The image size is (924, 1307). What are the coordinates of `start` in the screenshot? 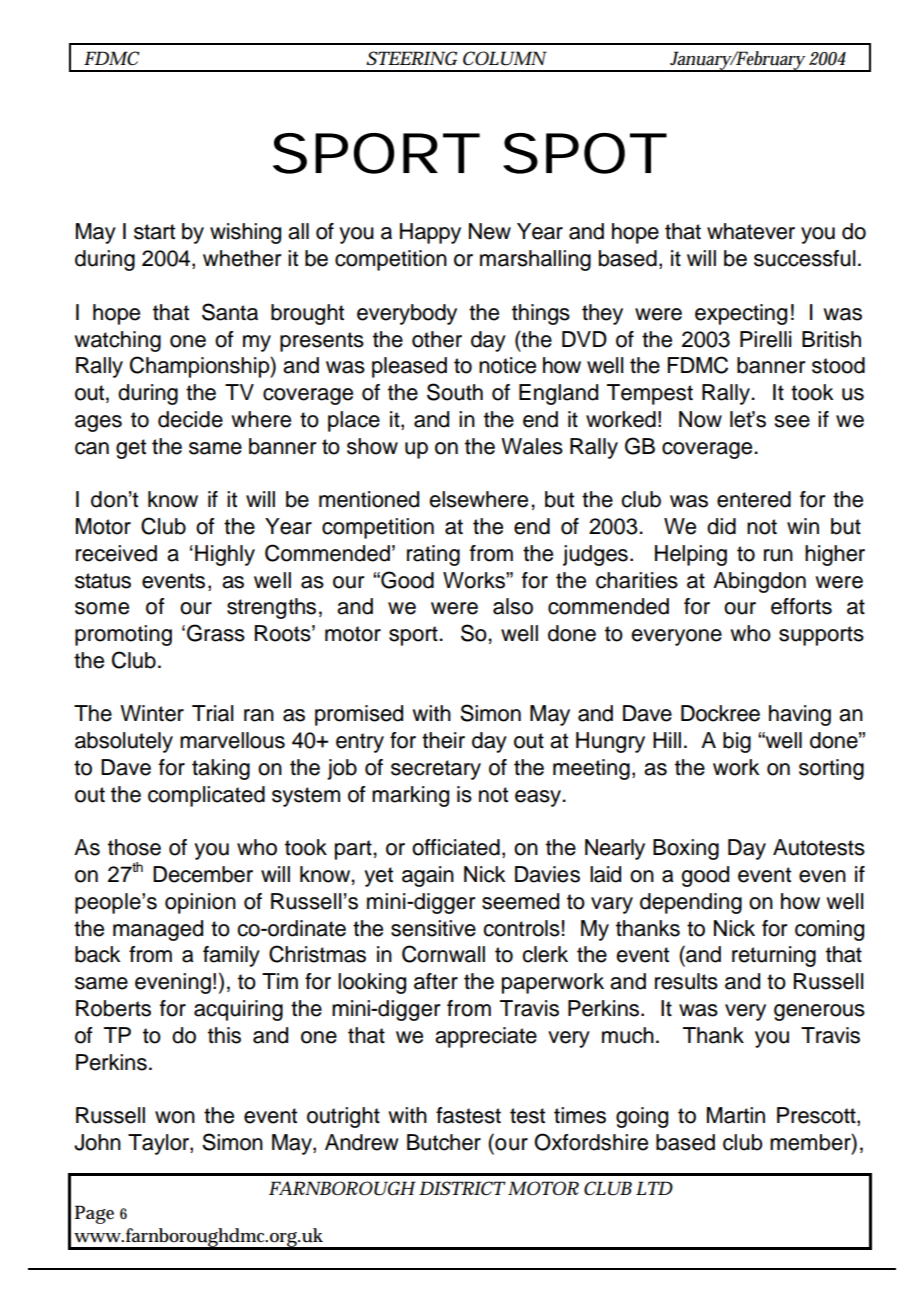 It's located at (154, 232).
